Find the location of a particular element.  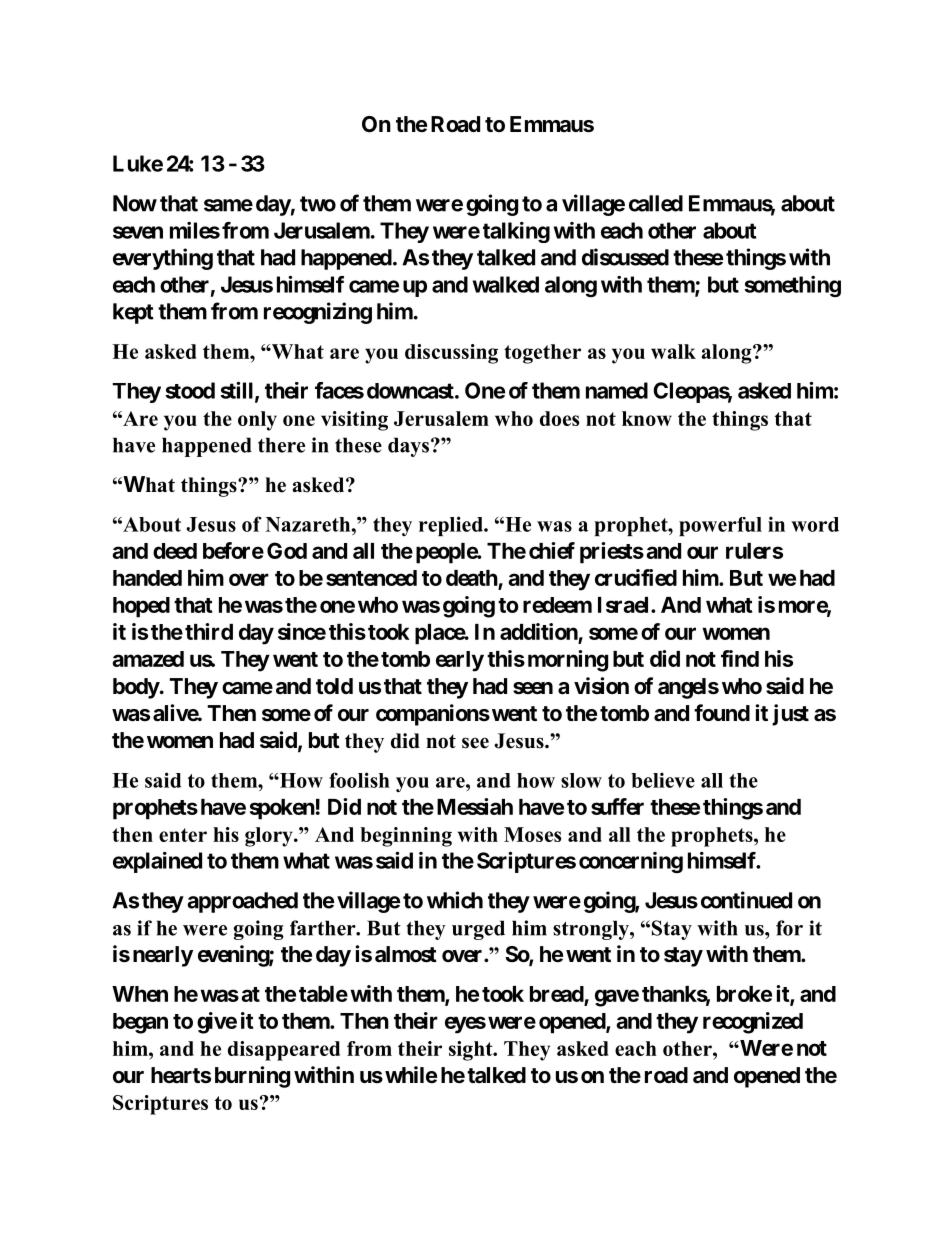

third is located at coordinates (209, 631).
